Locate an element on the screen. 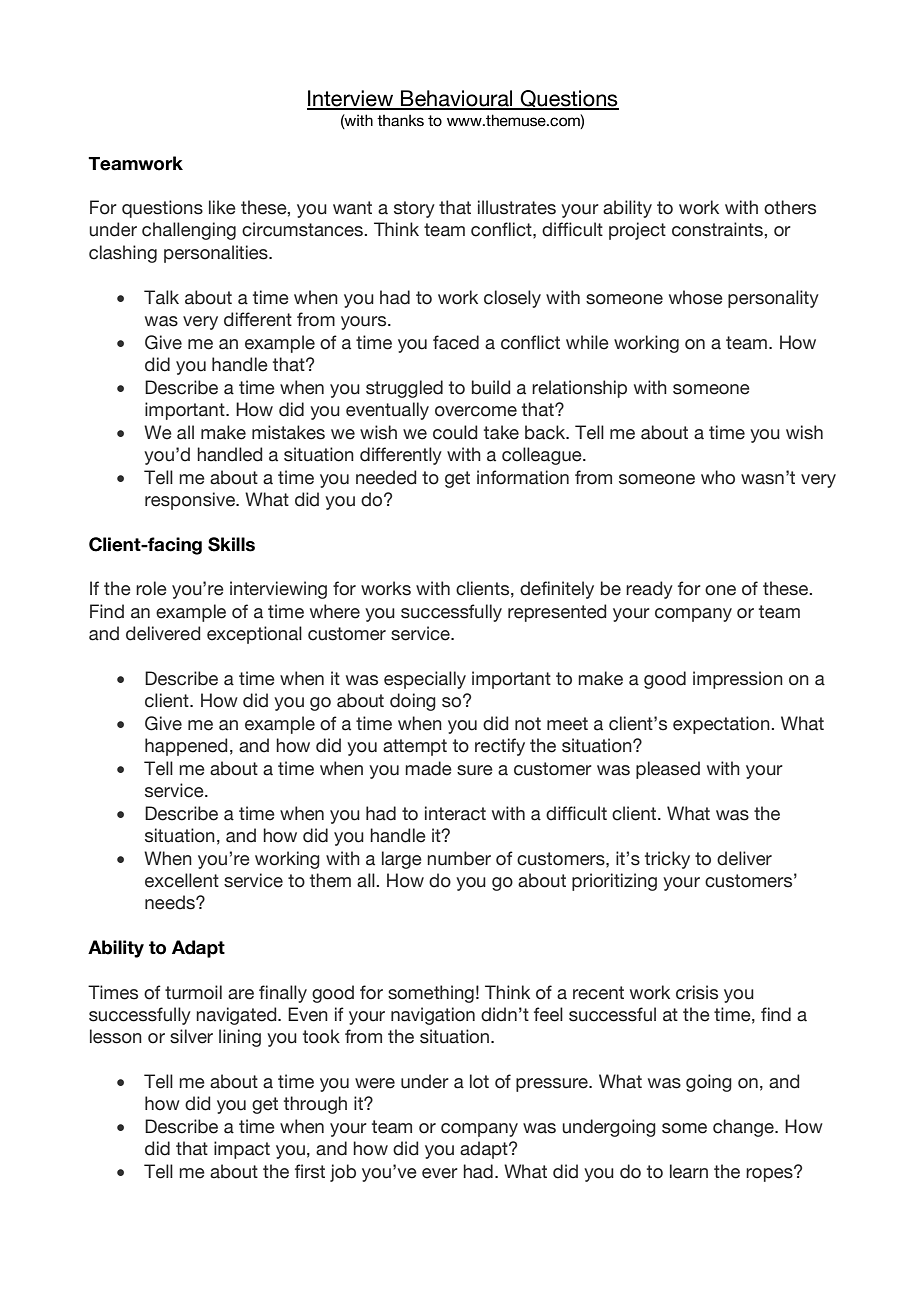 This screenshot has width=924, height=1308. ready is located at coordinates (649, 590).
